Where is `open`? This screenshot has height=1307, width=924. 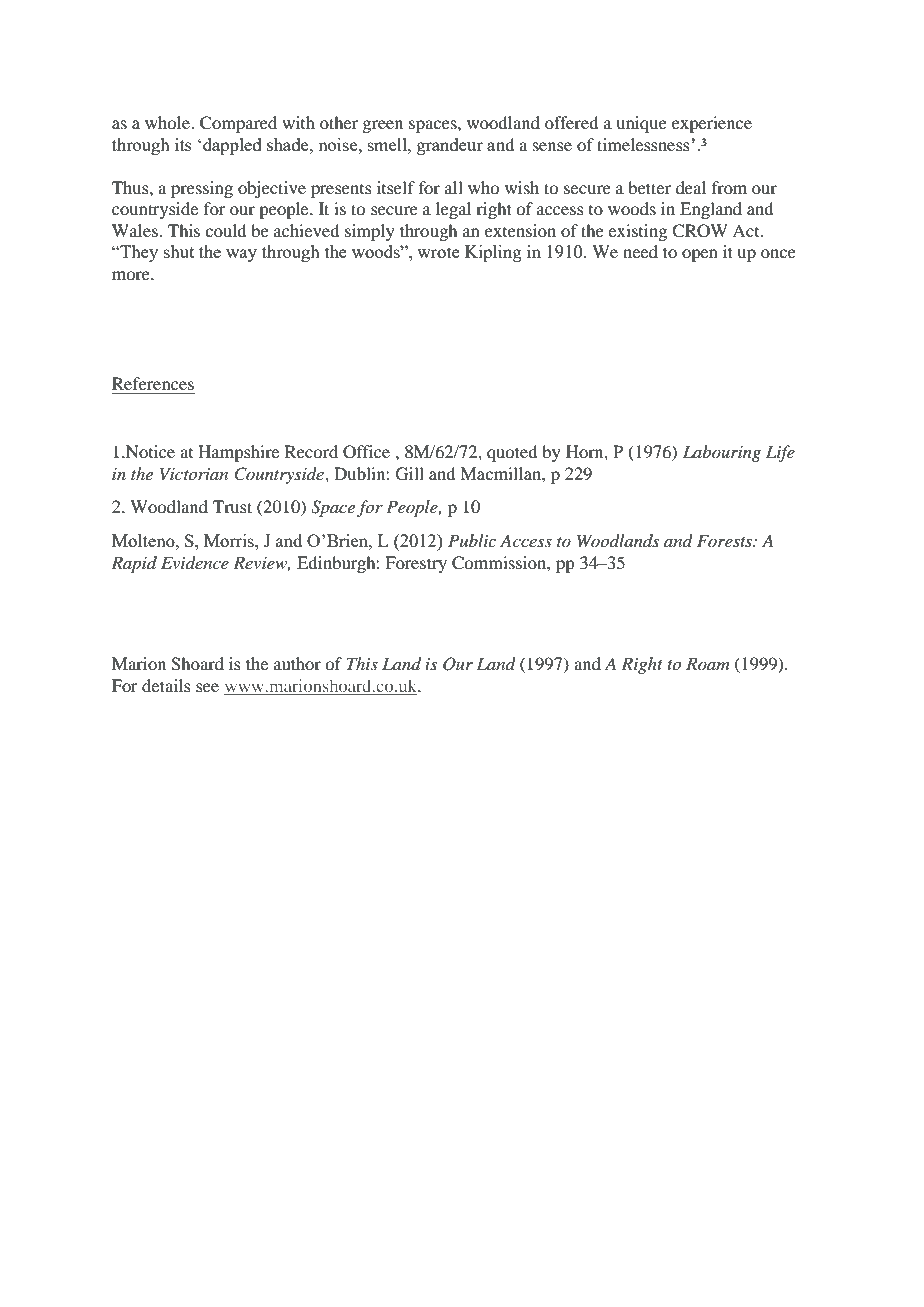
open is located at coordinates (700, 255).
